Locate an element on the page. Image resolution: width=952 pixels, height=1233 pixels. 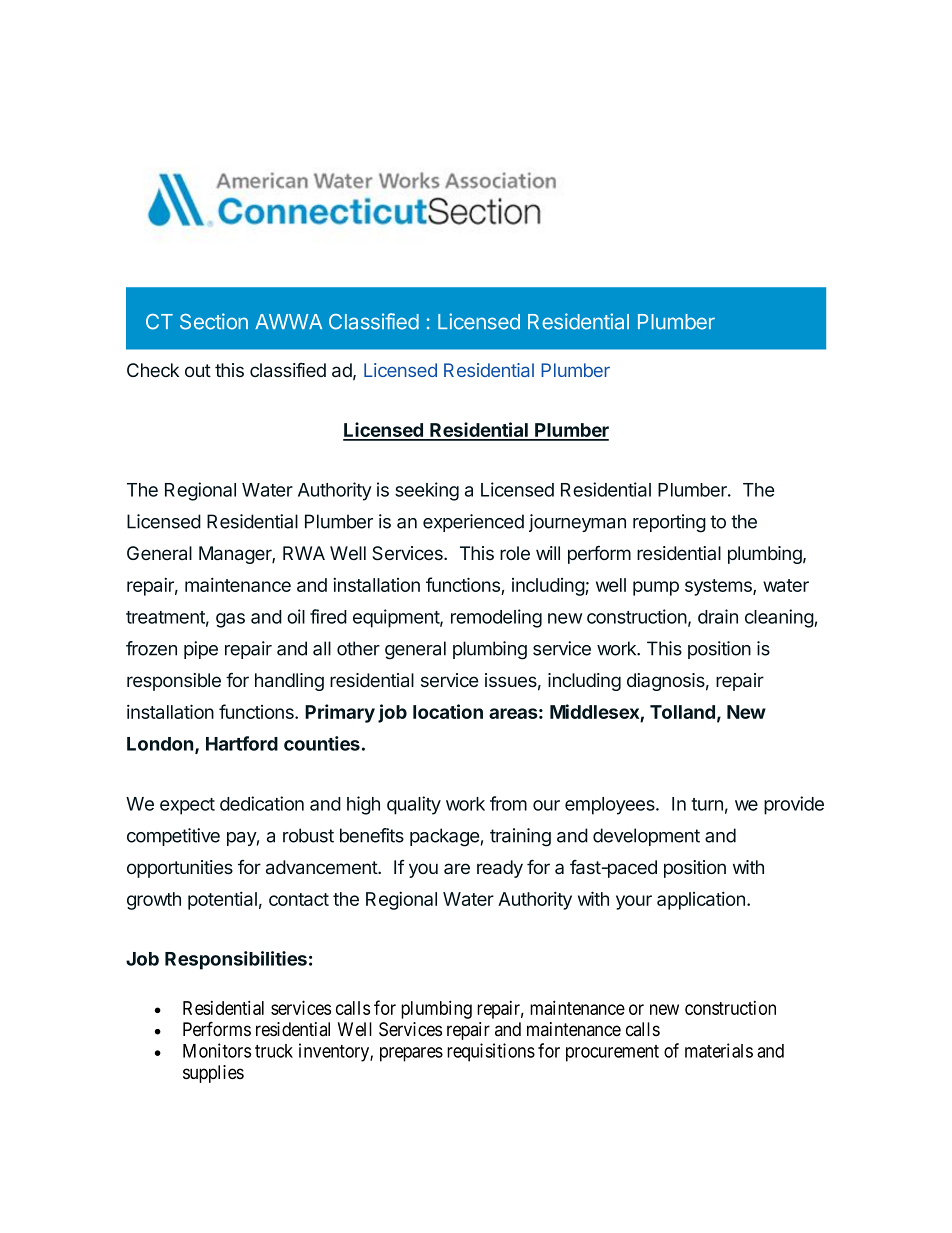
reporting is located at coordinates (669, 523).
